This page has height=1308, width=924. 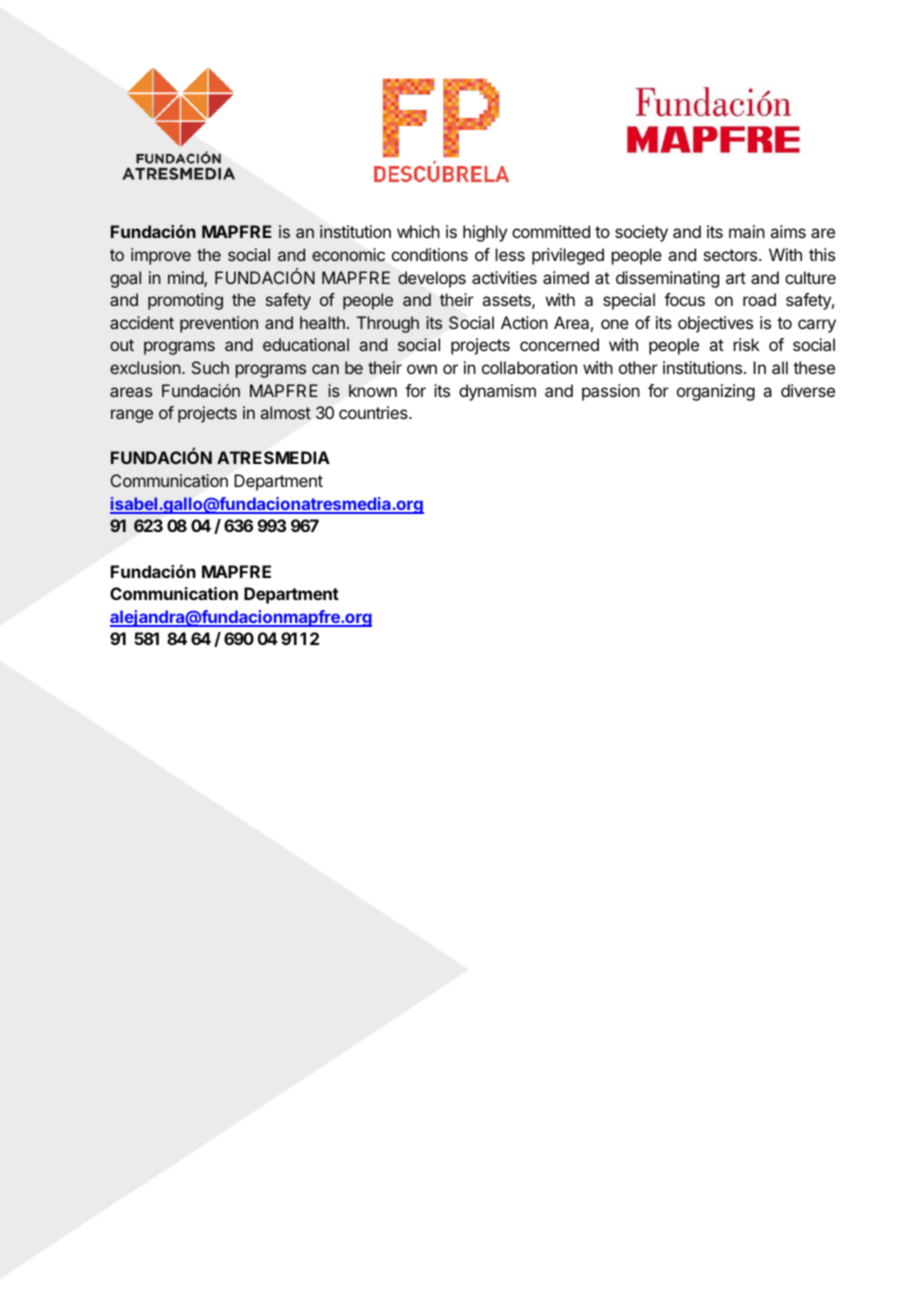 I want to click on objectives, so click(x=715, y=324).
